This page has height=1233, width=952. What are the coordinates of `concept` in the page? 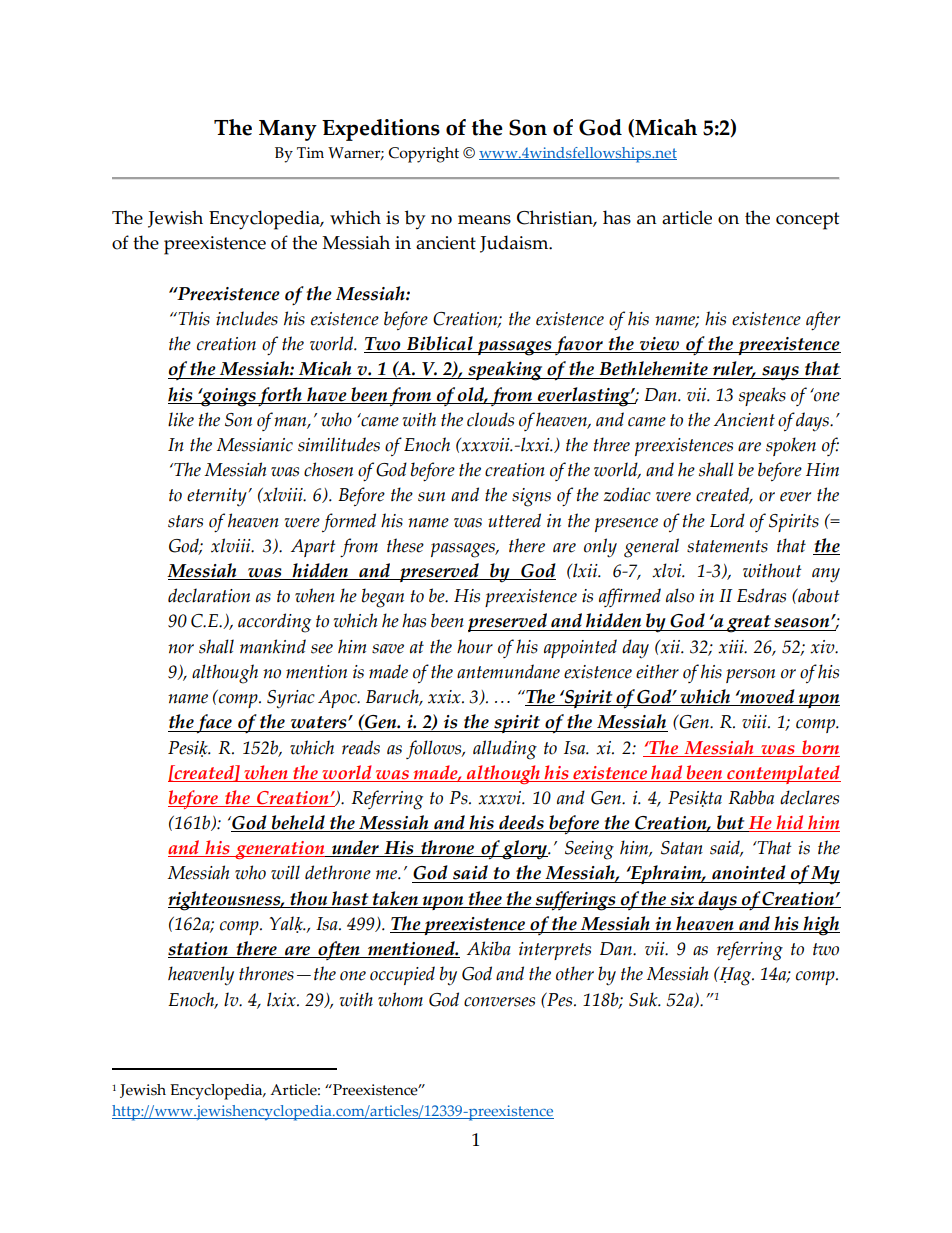 It's located at (807, 221).
